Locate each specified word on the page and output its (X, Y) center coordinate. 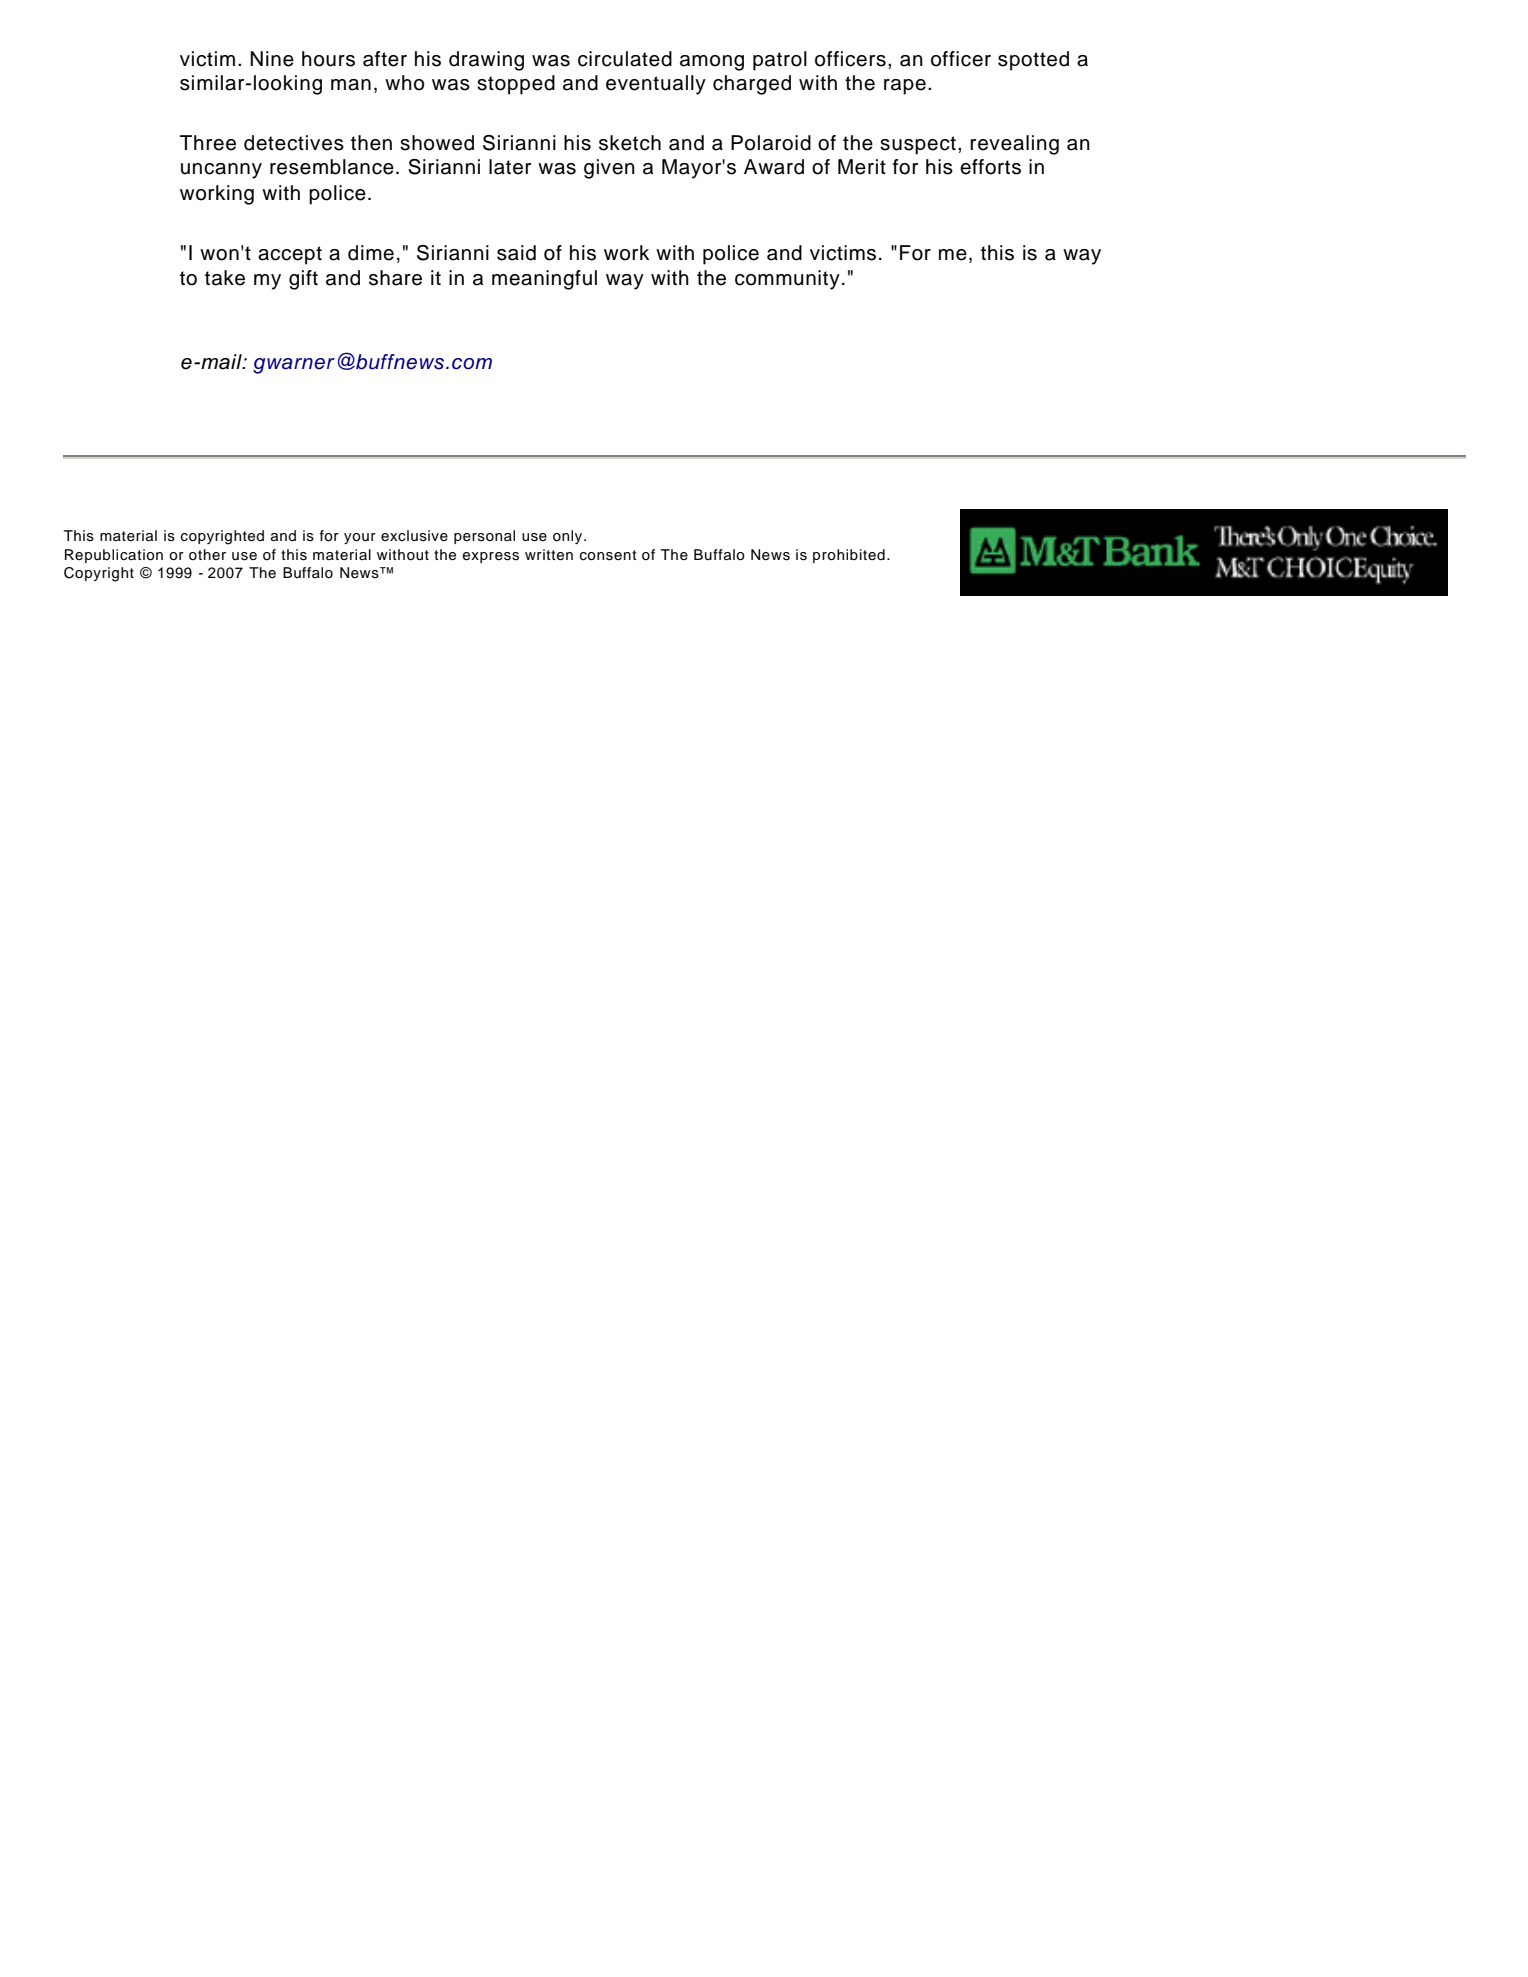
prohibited (849, 556)
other (207, 554)
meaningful (544, 280)
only (569, 537)
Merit (862, 167)
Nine (272, 59)
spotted (1033, 61)
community (787, 280)
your (360, 538)
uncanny (221, 171)
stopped (516, 85)
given (609, 169)
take (225, 278)
